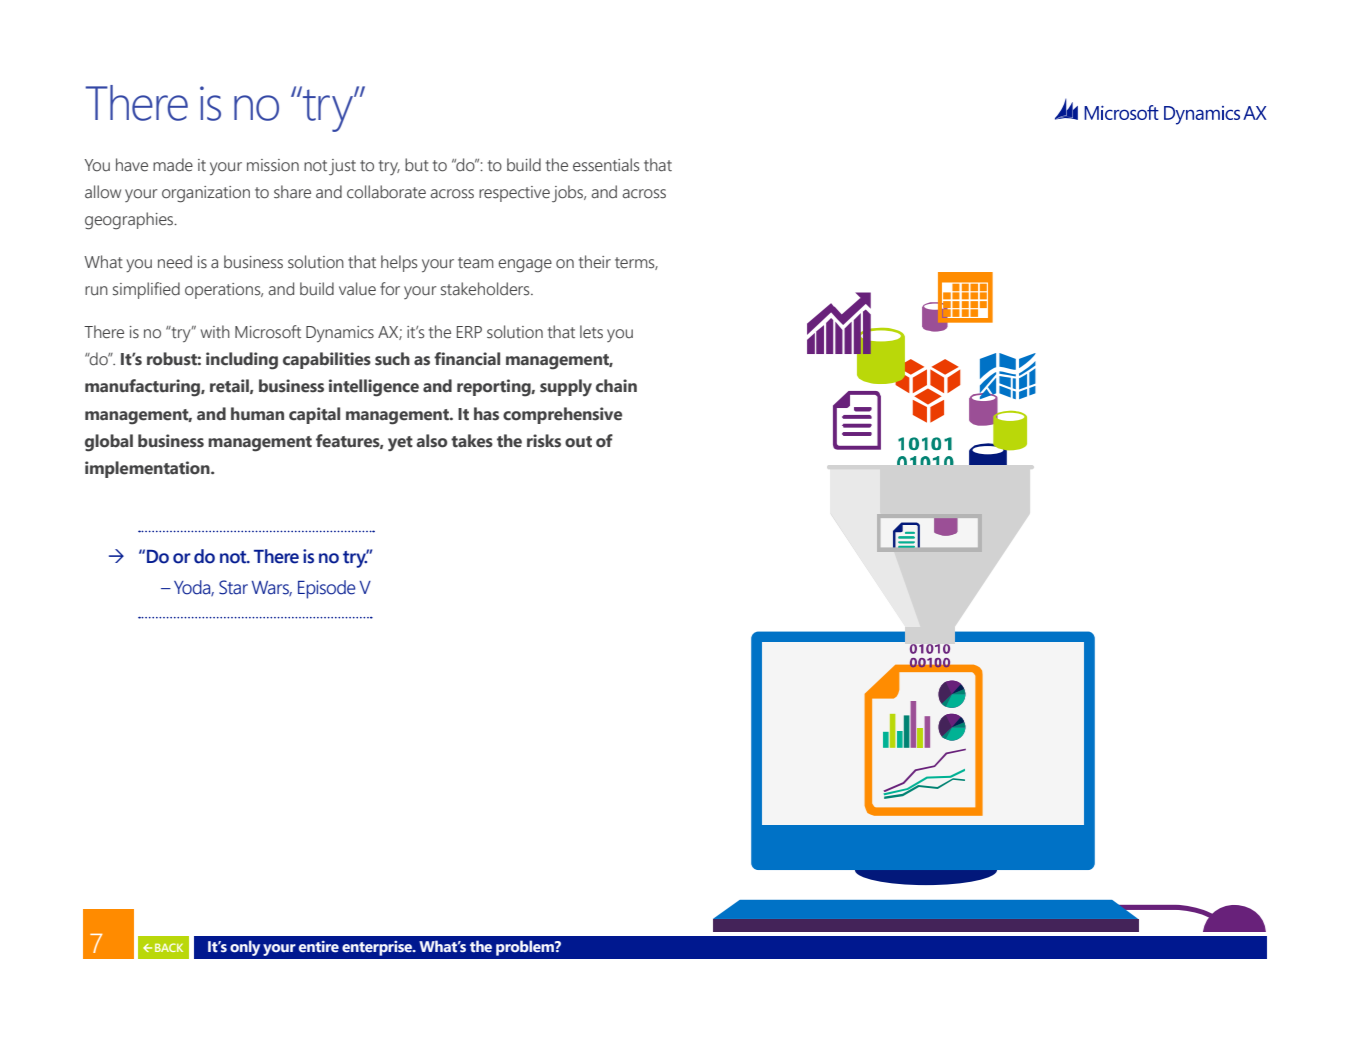 The image size is (1351, 1044). Describe the element at coordinates (569, 194) in the image. I see `jobs` at that location.
